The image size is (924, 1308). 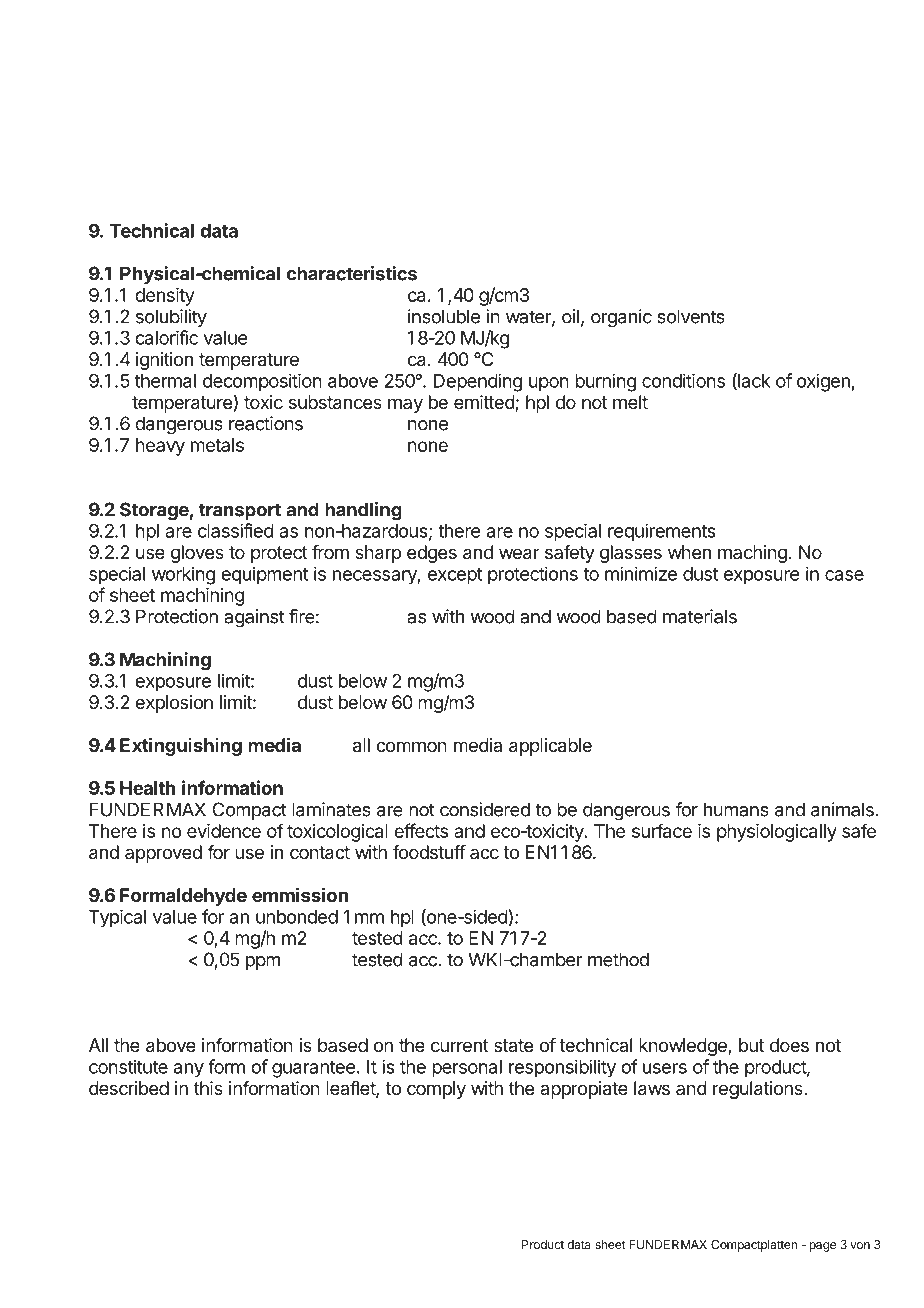 I want to click on this, so click(x=208, y=1088).
